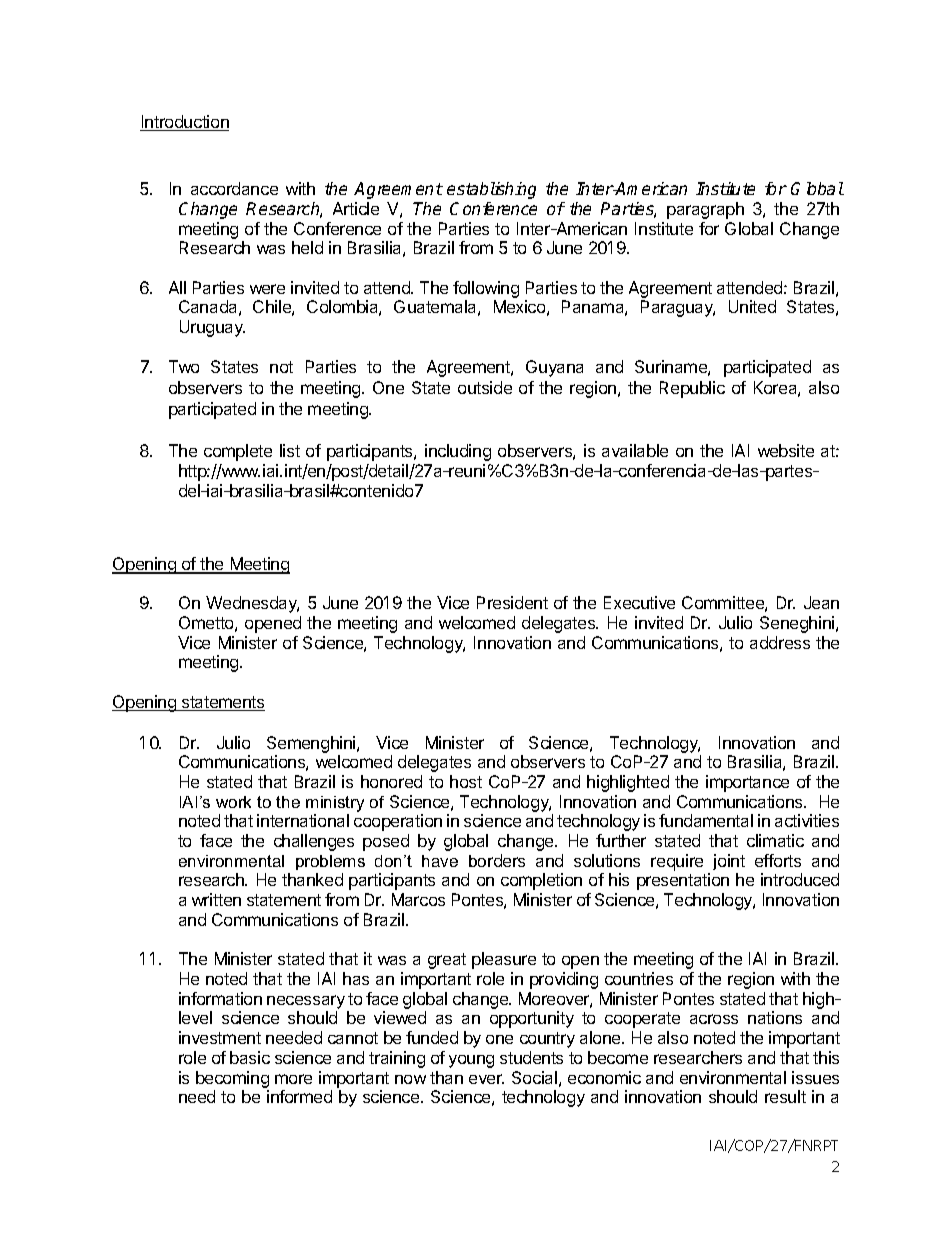  I want to click on accordance, so click(234, 188).
